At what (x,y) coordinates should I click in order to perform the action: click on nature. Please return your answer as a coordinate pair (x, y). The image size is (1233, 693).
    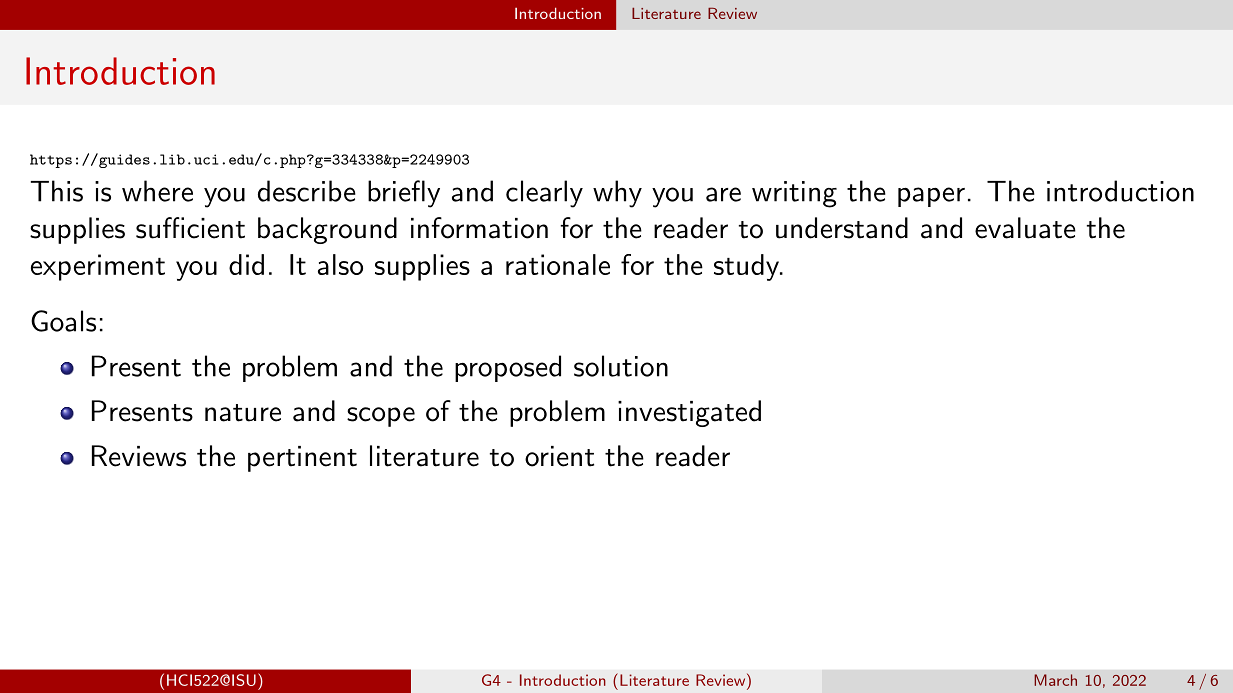
    Looking at the image, I should click on (243, 413).
